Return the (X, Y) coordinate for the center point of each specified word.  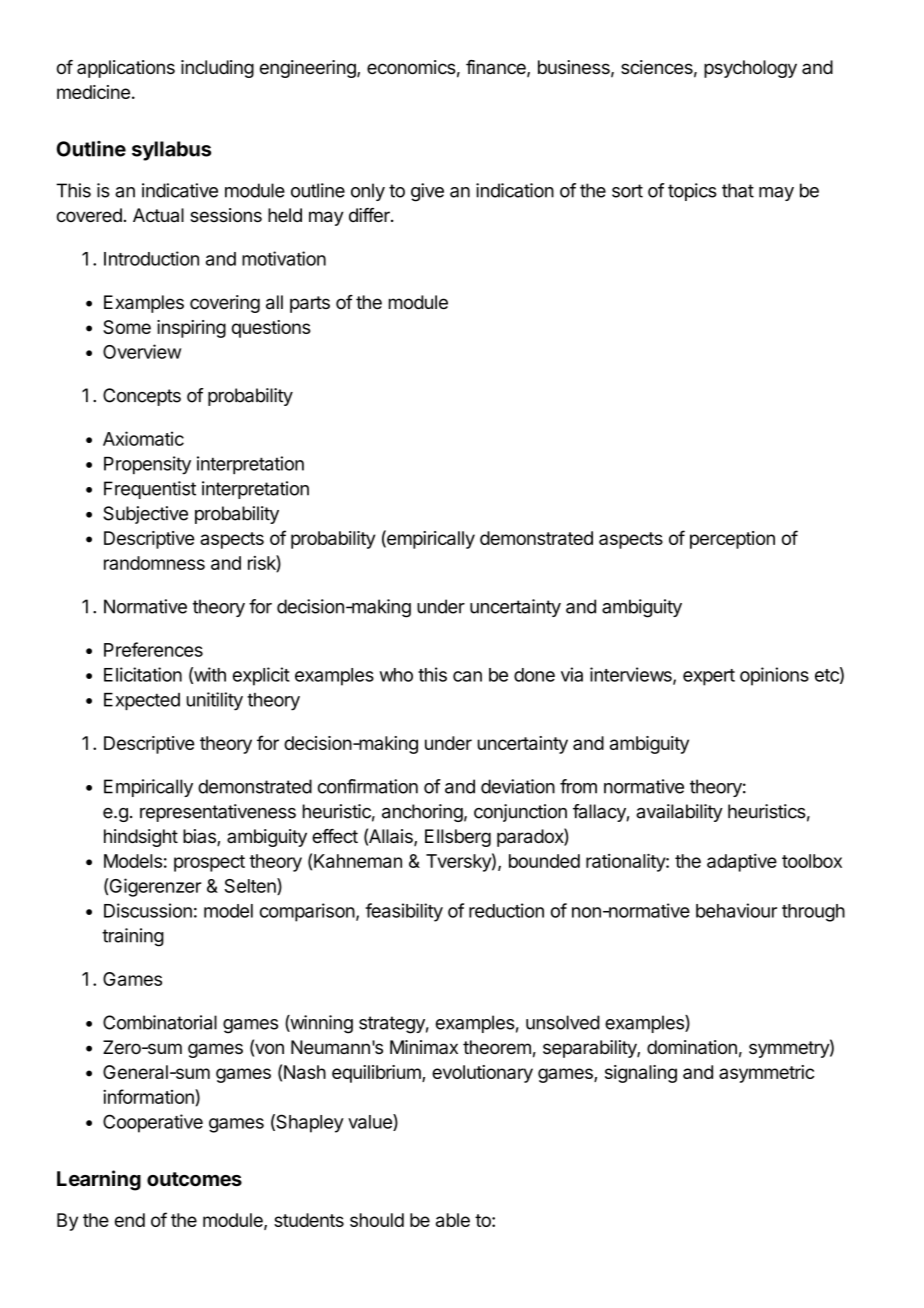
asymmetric (766, 1074)
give (427, 192)
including (217, 69)
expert (709, 677)
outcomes (194, 1179)
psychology (750, 69)
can (467, 676)
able (453, 1220)
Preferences (153, 649)
